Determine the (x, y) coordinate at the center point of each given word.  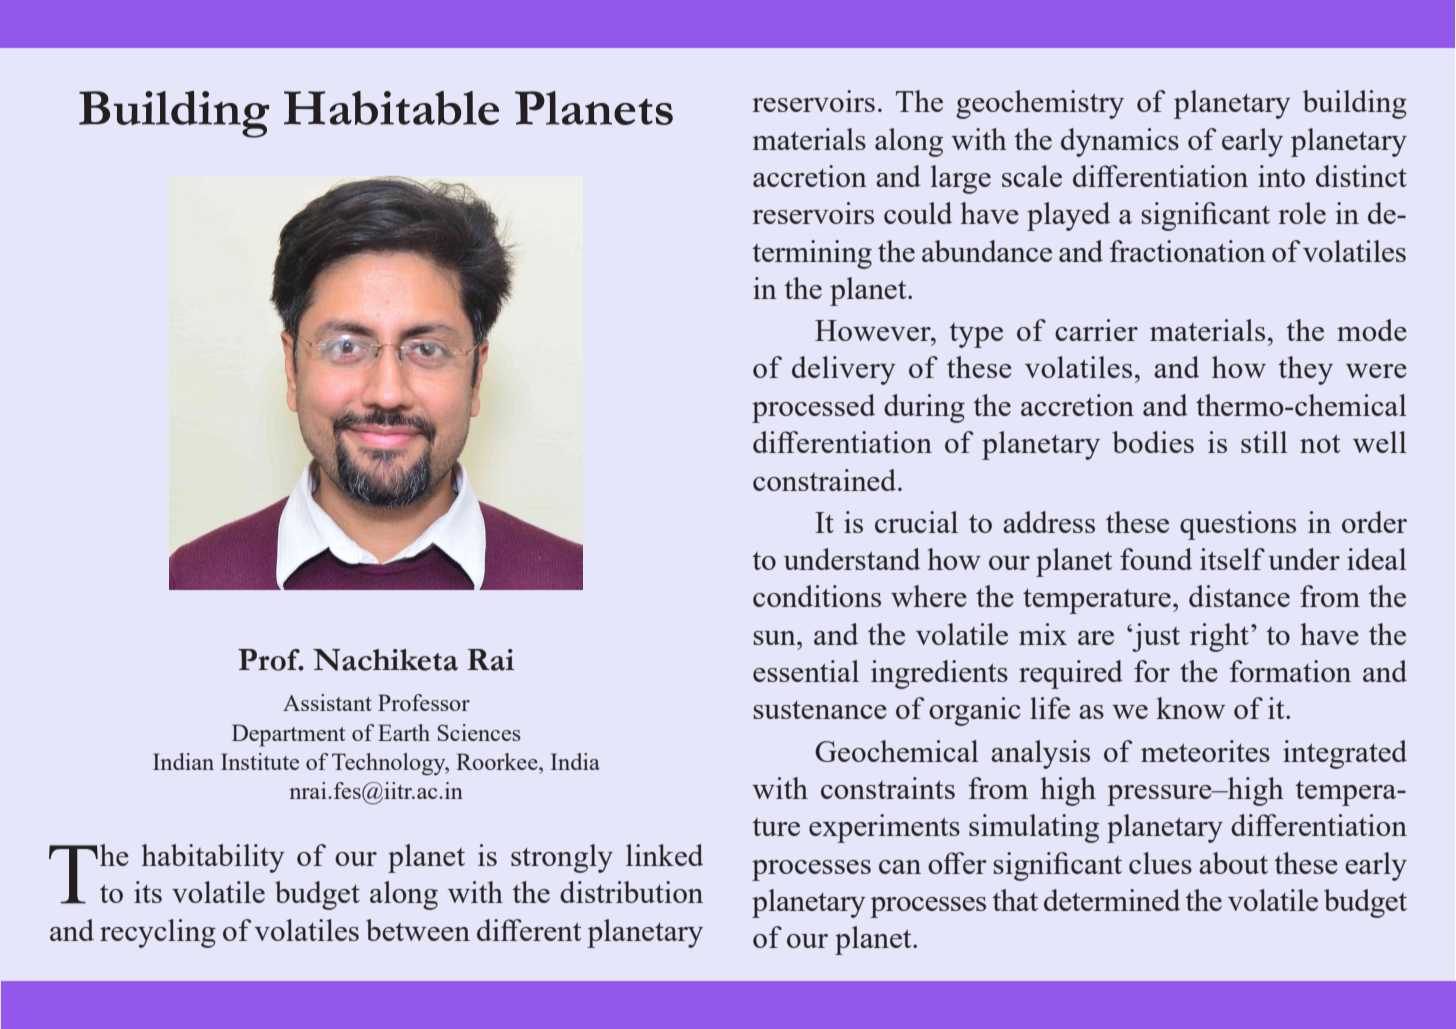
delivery (844, 370)
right (1219, 637)
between (418, 930)
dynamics (1120, 142)
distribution (631, 892)
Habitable (391, 108)
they (1305, 370)
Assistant (327, 702)
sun (776, 638)
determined (1112, 900)
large (961, 179)
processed (813, 408)
